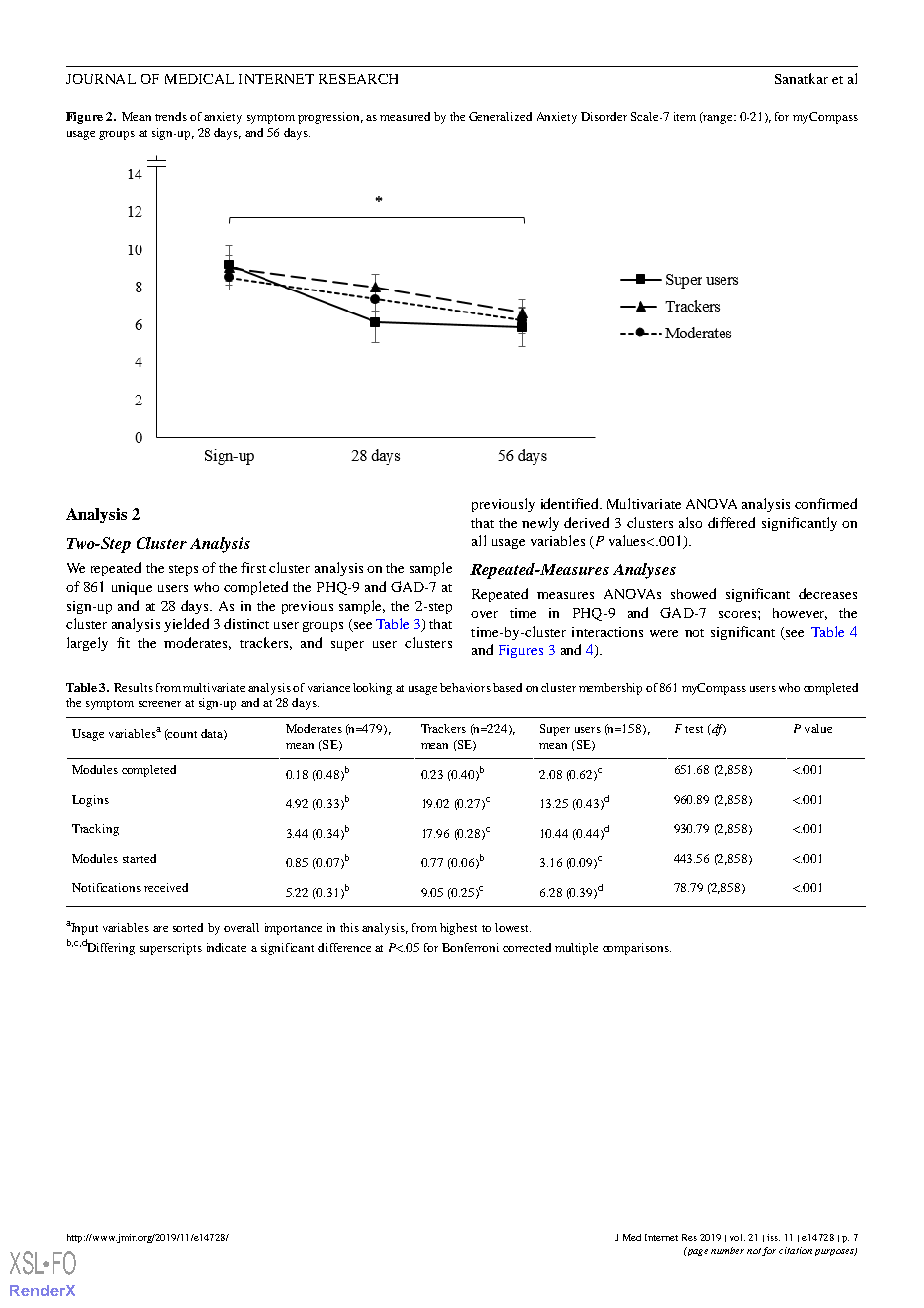 Image resolution: width=924 pixels, height=1308 pixels. I want to click on number, so click(727, 1250).
